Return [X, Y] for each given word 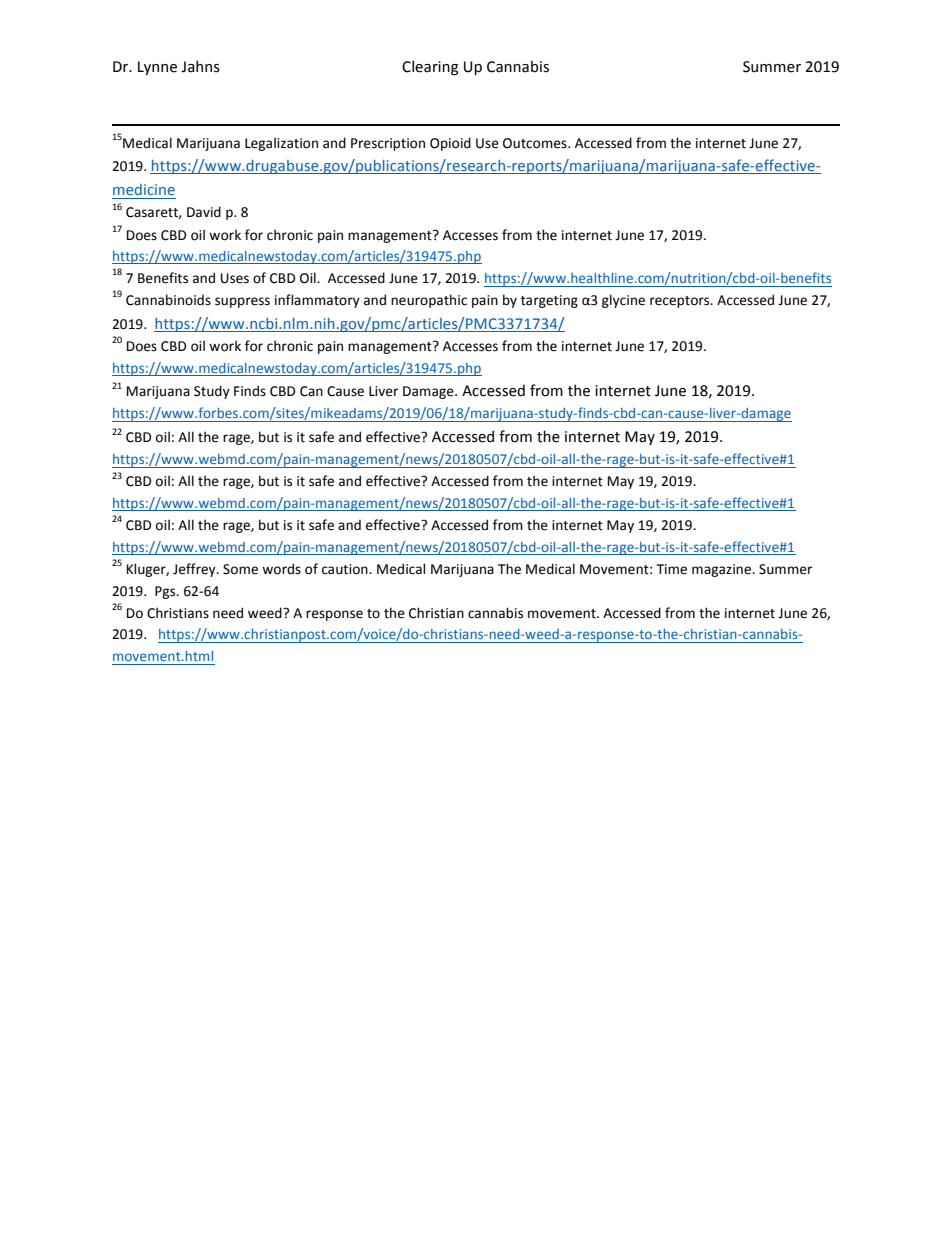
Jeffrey [195, 570]
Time [672, 569]
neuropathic [429, 301]
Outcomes [536, 143]
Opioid [450, 144]
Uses [234, 278]
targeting [549, 301]
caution [346, 569]
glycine [623, 301]
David [204, 212]
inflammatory [317, 301]
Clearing [430, 67]
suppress [242, 302]
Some [240, 569]
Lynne [157, 68]
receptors [681, 302]
